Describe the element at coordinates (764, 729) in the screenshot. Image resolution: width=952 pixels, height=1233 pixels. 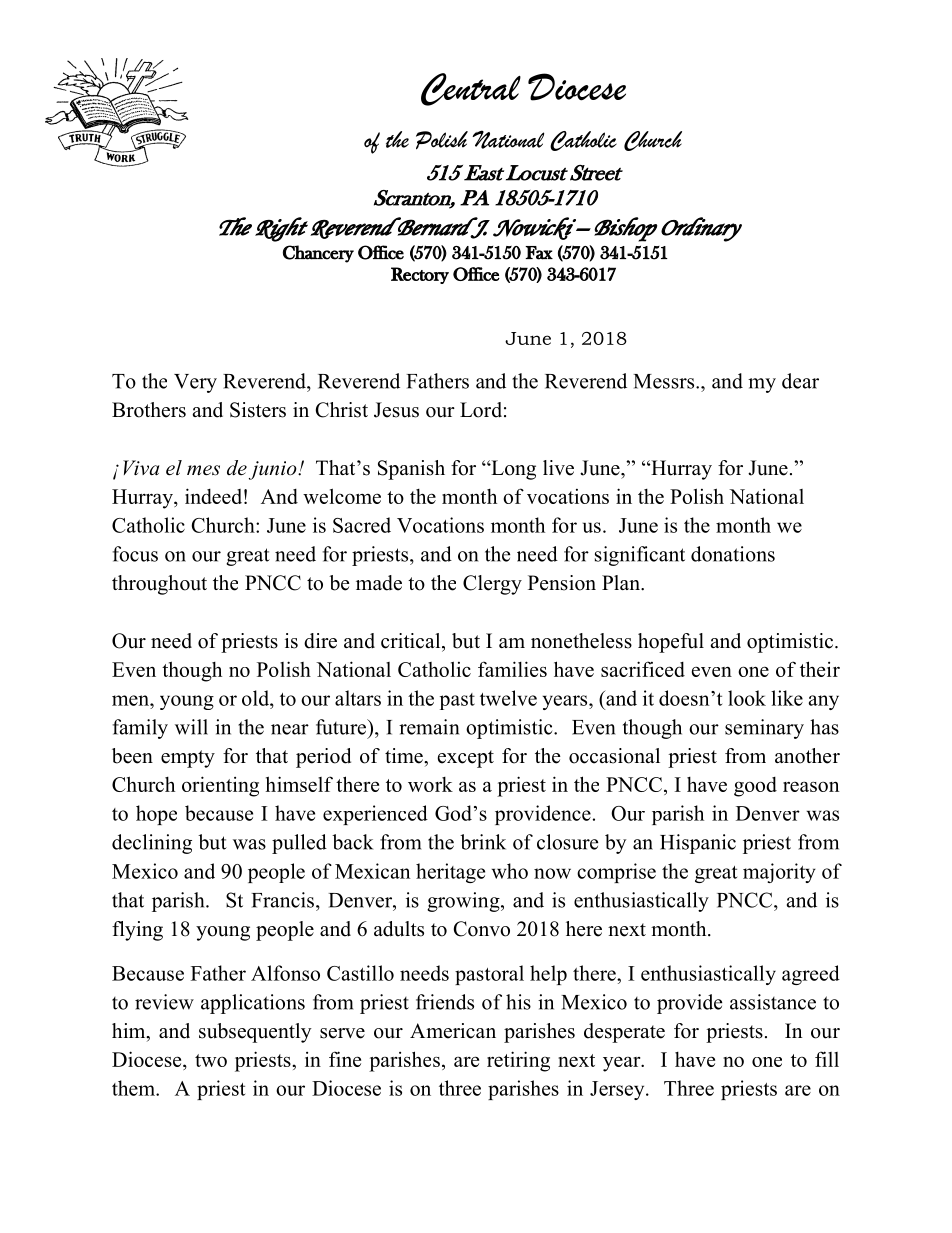
I see `seminary` at that location.
